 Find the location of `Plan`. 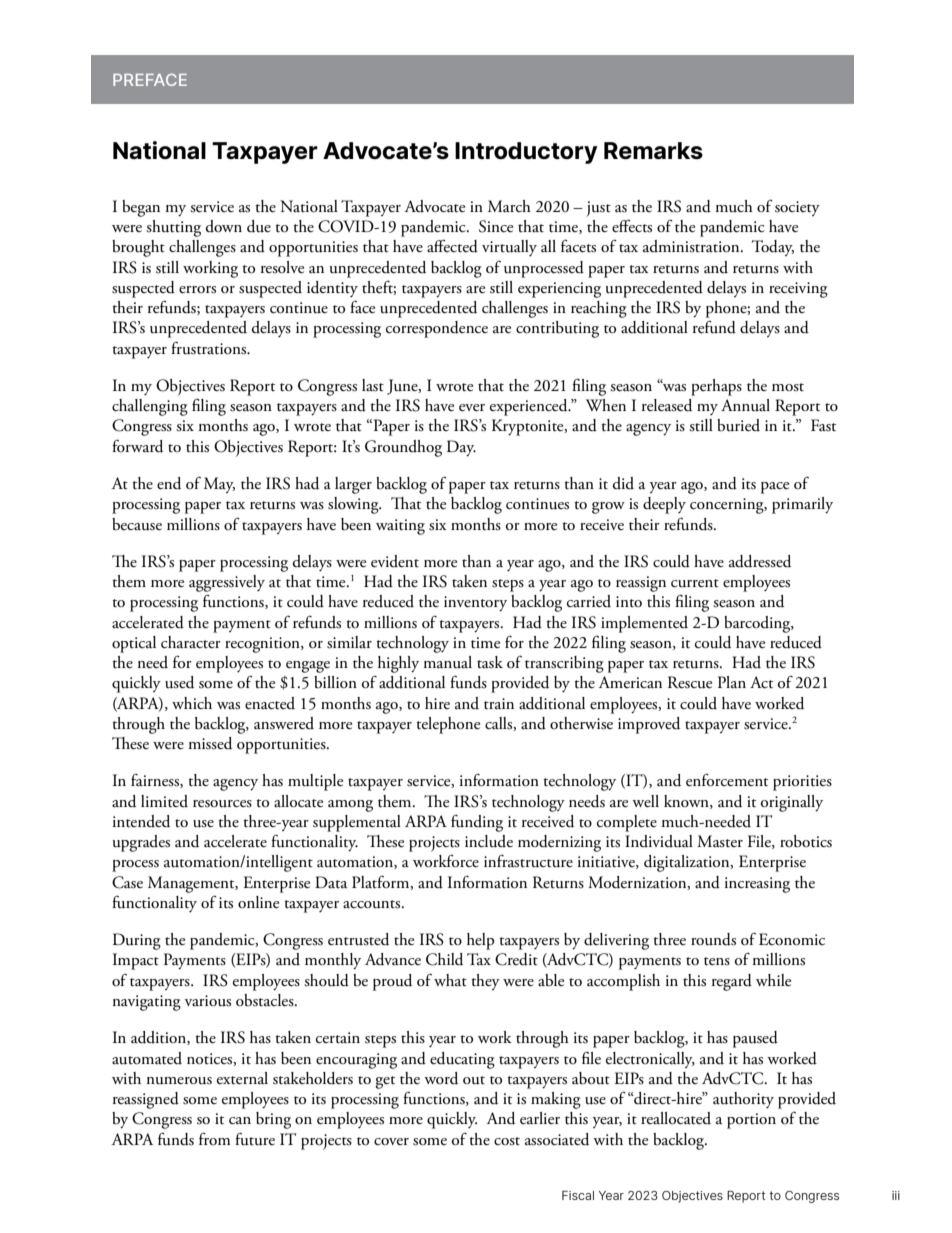

Plan is located at coordinates (732, 682).
